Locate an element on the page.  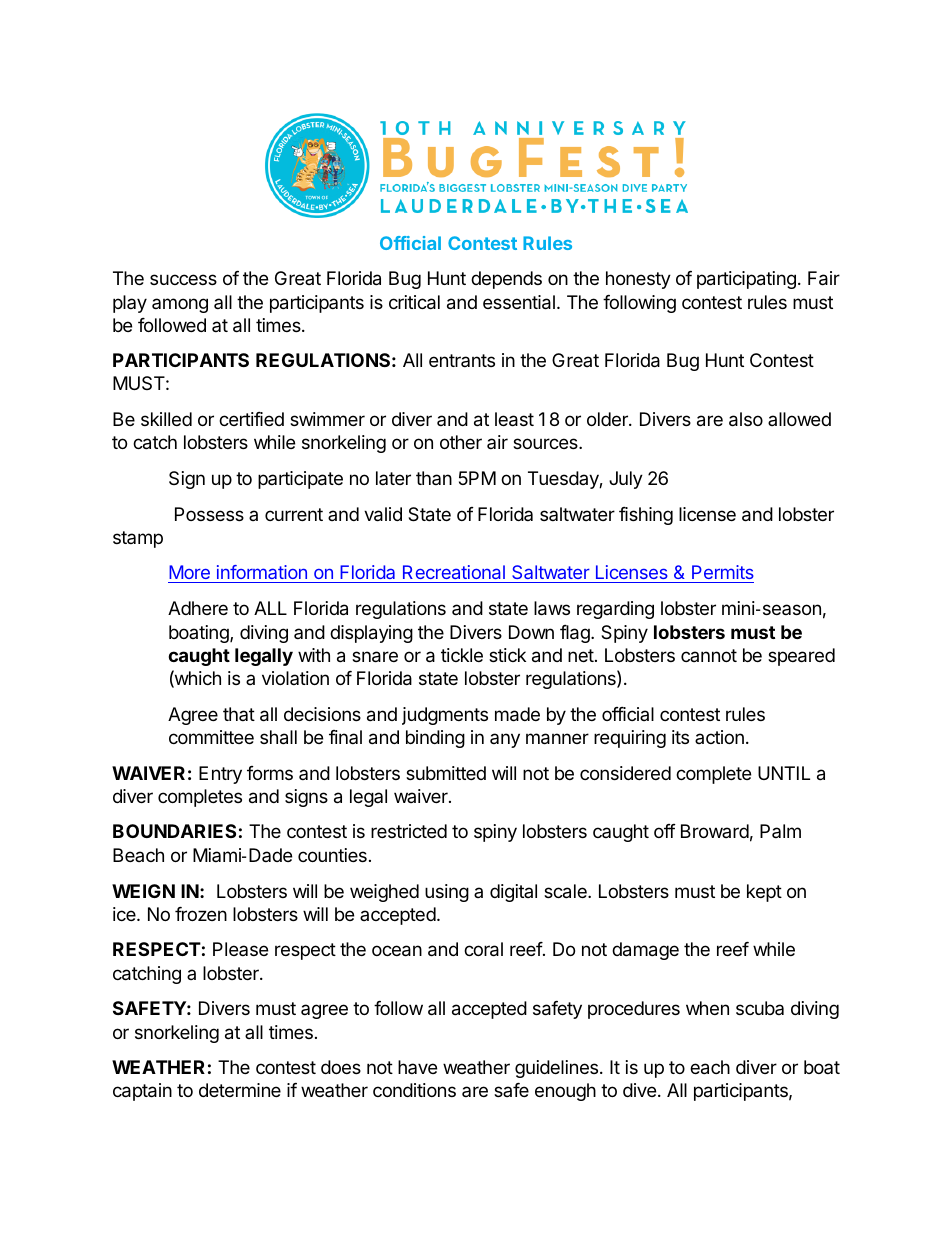
have is located at coordinates (417, 1067).
